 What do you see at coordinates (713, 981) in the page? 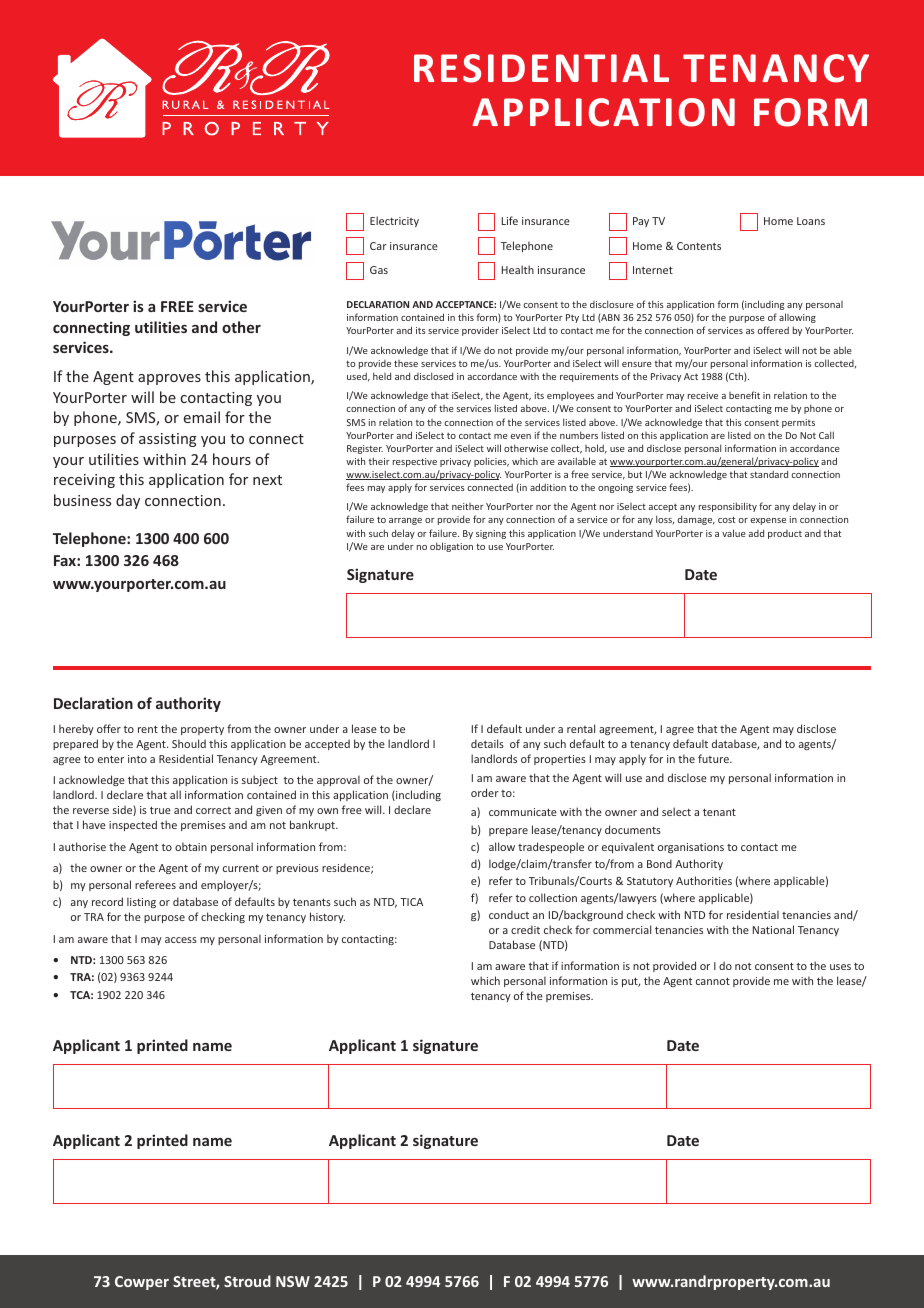
I see `cannot` at bounding box center [713, 981].
